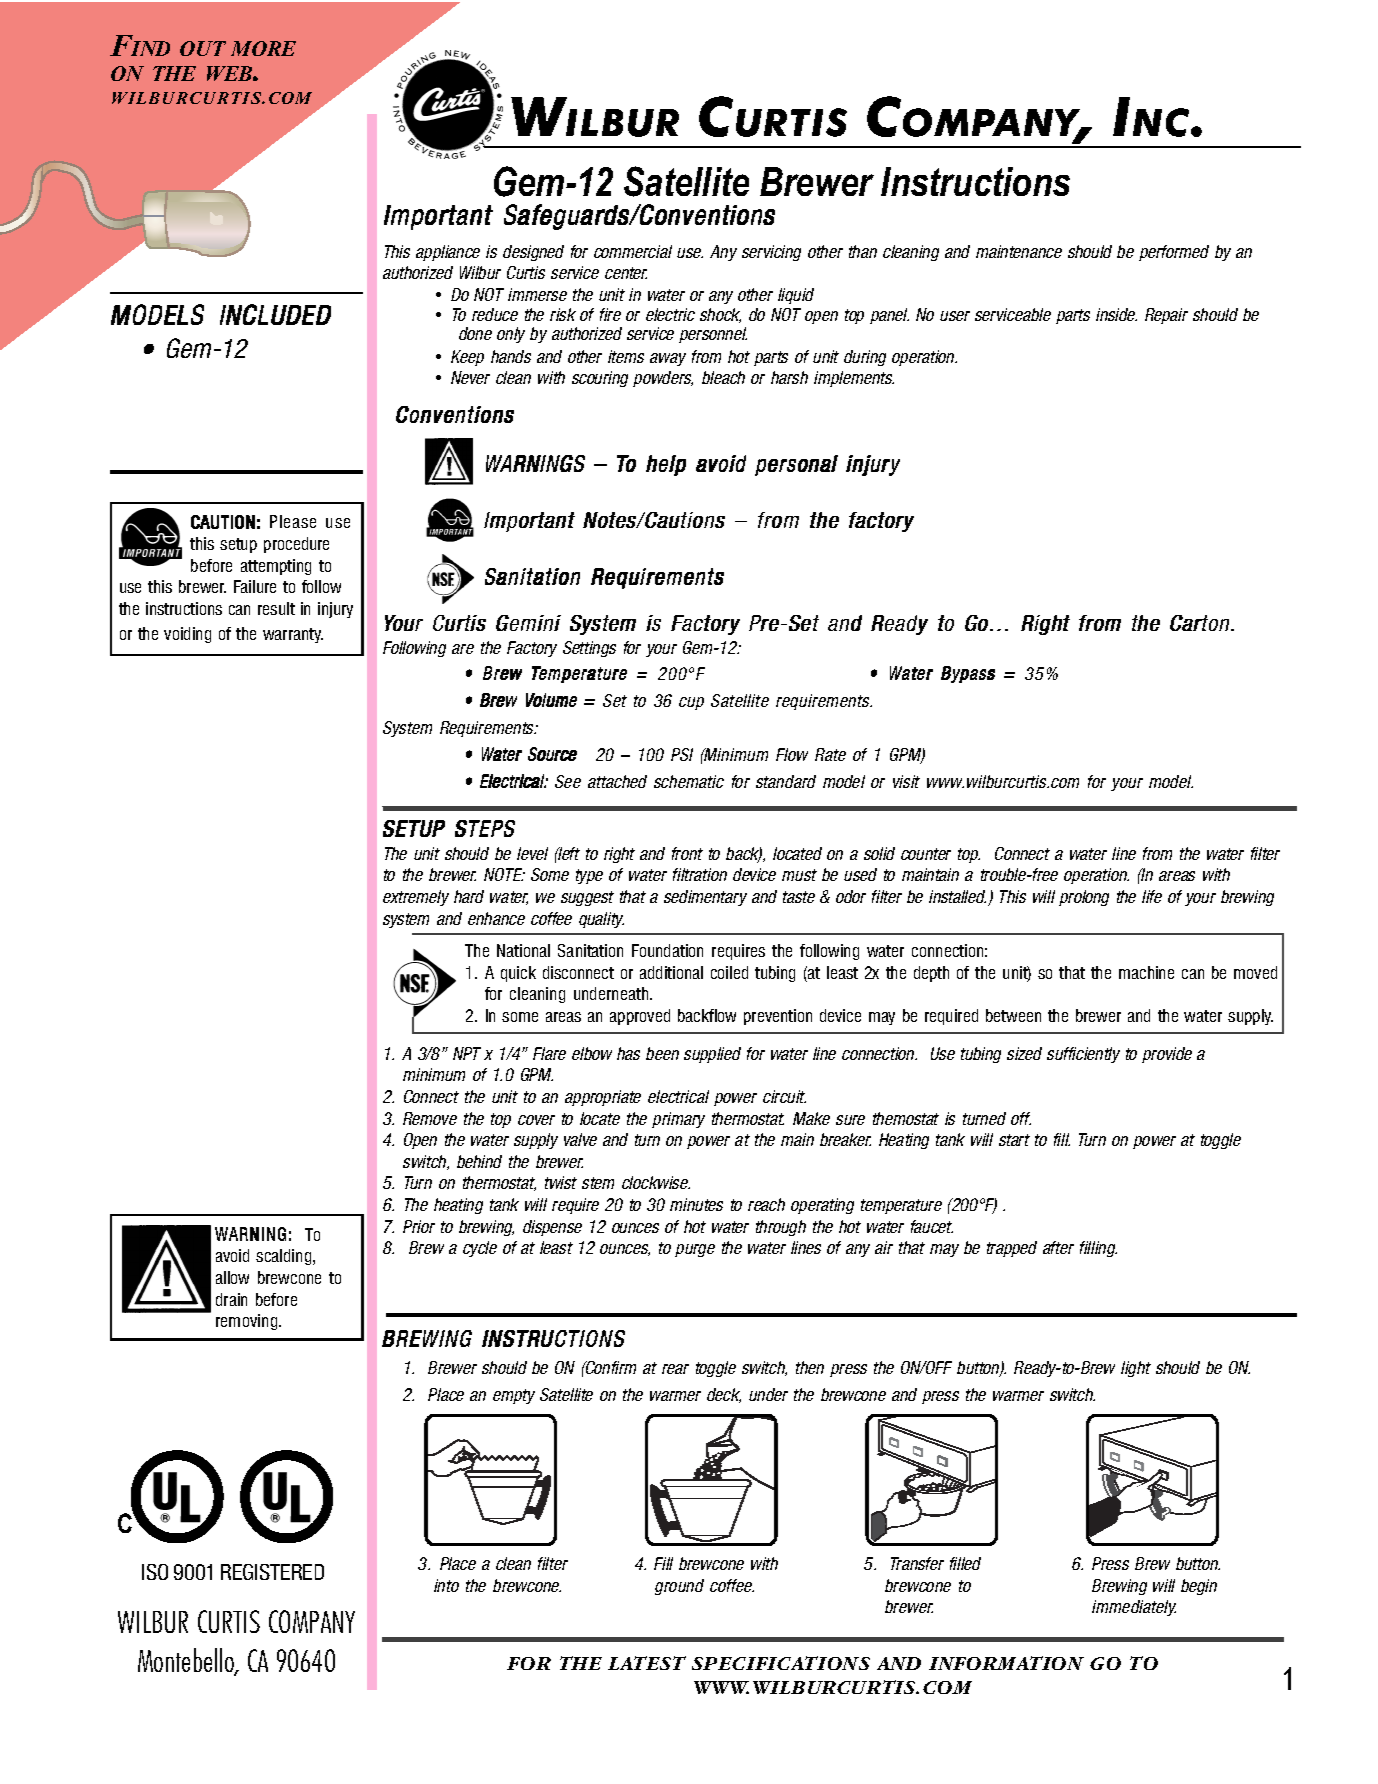 The image size is (1378, 1784). What do you see at coordinates (272, 1572) in the screenshot?
I see `REGISTERED` at bounding box center [272, 1572].
